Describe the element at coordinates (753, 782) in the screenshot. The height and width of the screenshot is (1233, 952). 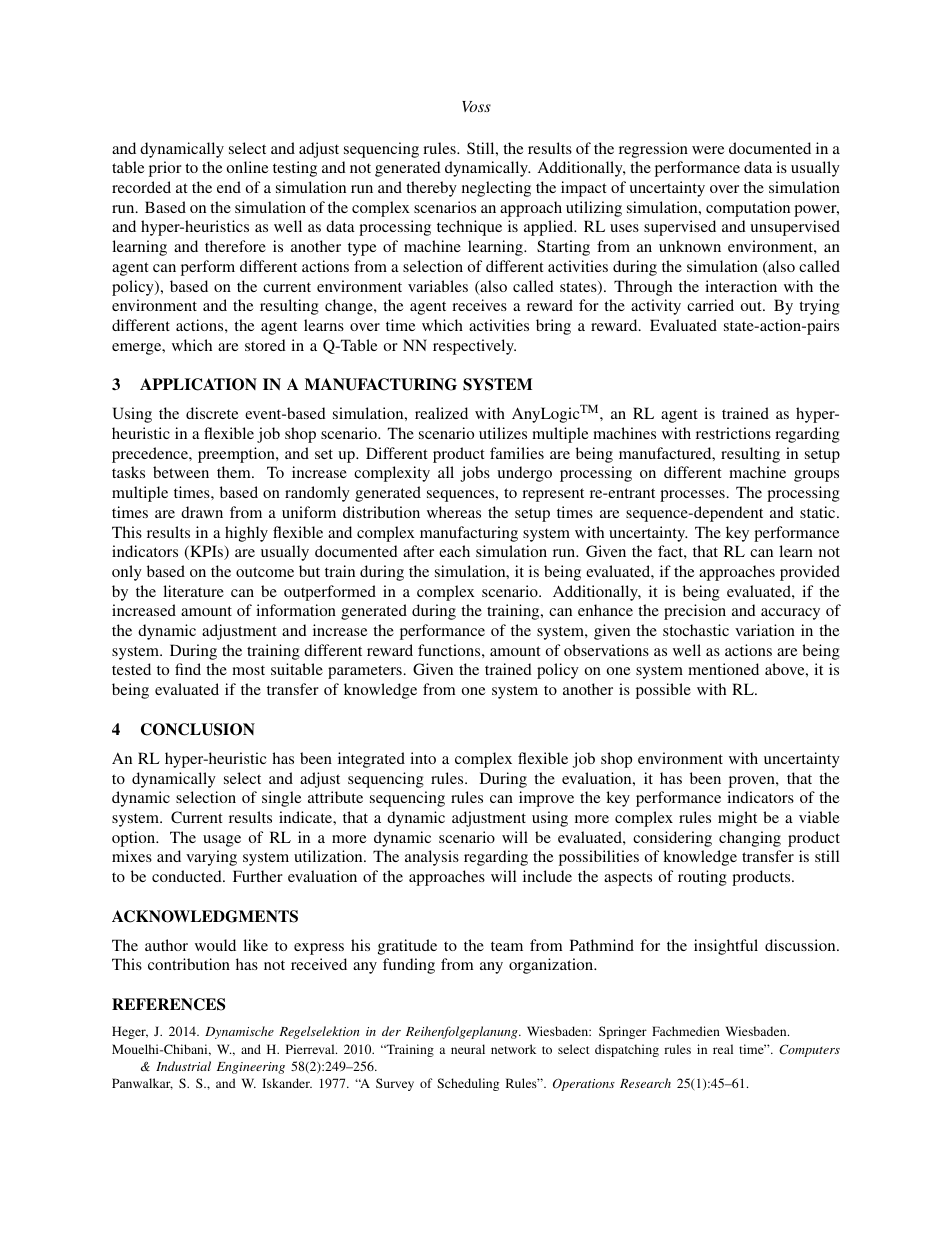
I see `proven` at that location.
